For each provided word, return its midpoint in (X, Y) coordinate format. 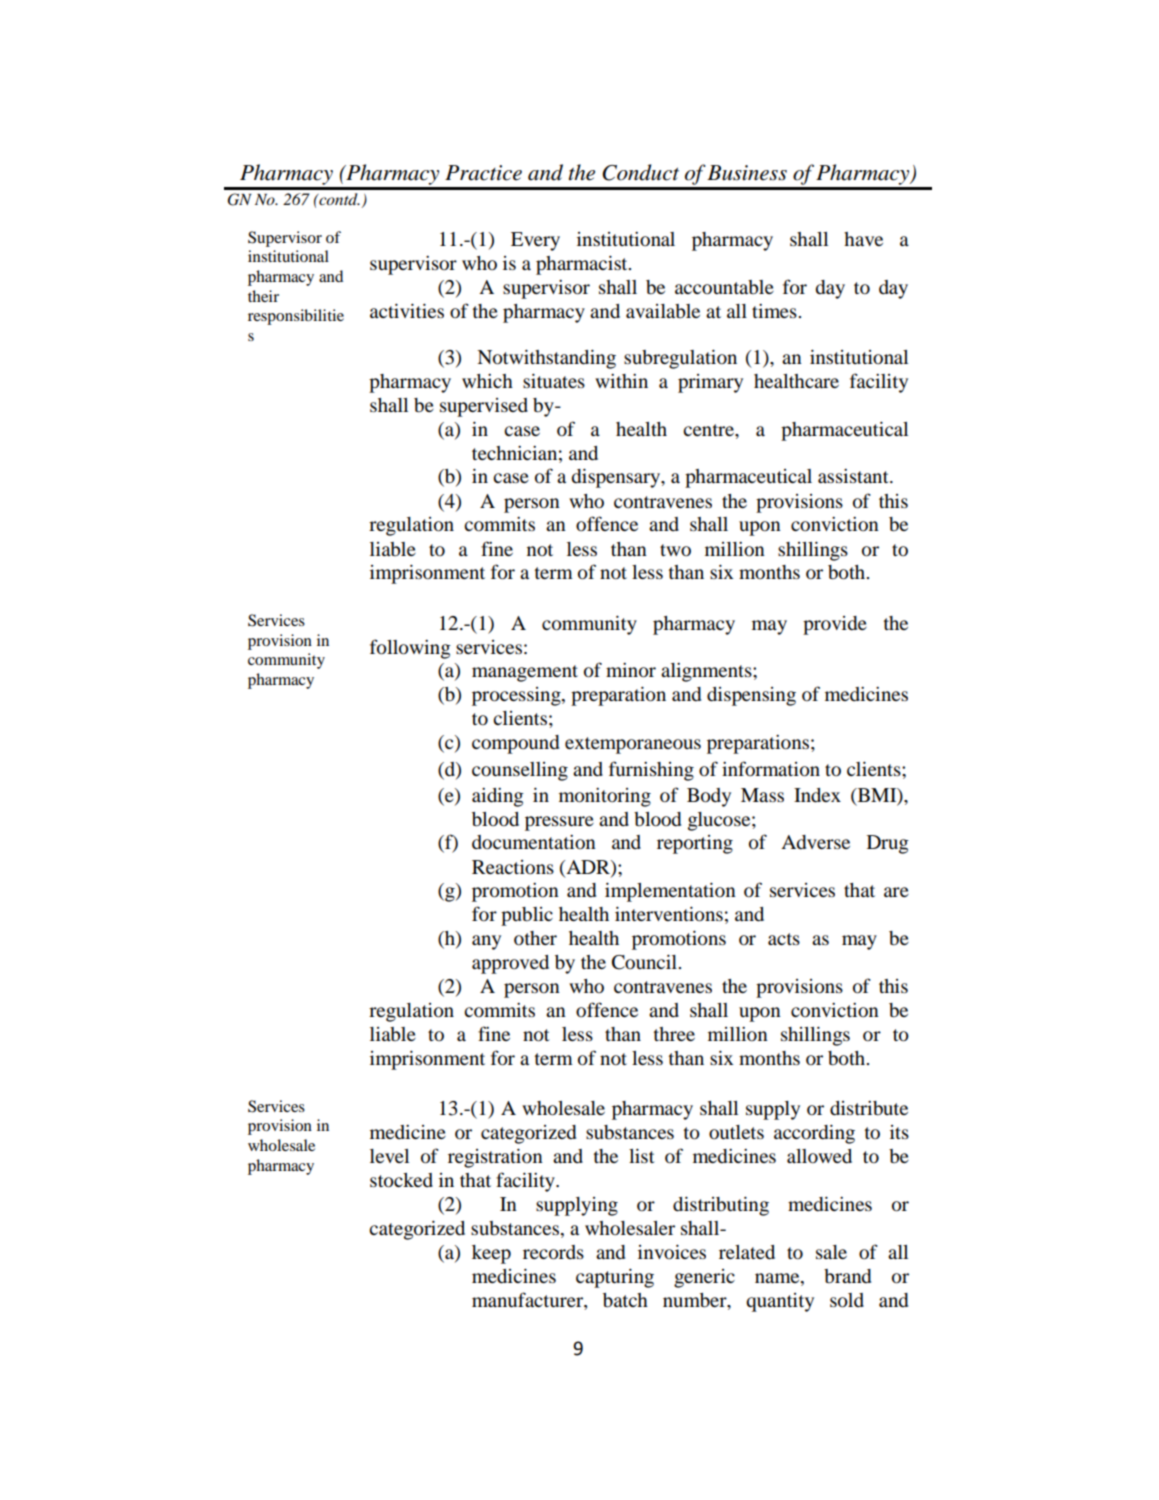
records (553, 1252)
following (410, 649)
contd (338, 199)
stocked (401, 1180)
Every (535, 241)
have (863, 239)
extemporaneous (633, 745)
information (771, 769)
